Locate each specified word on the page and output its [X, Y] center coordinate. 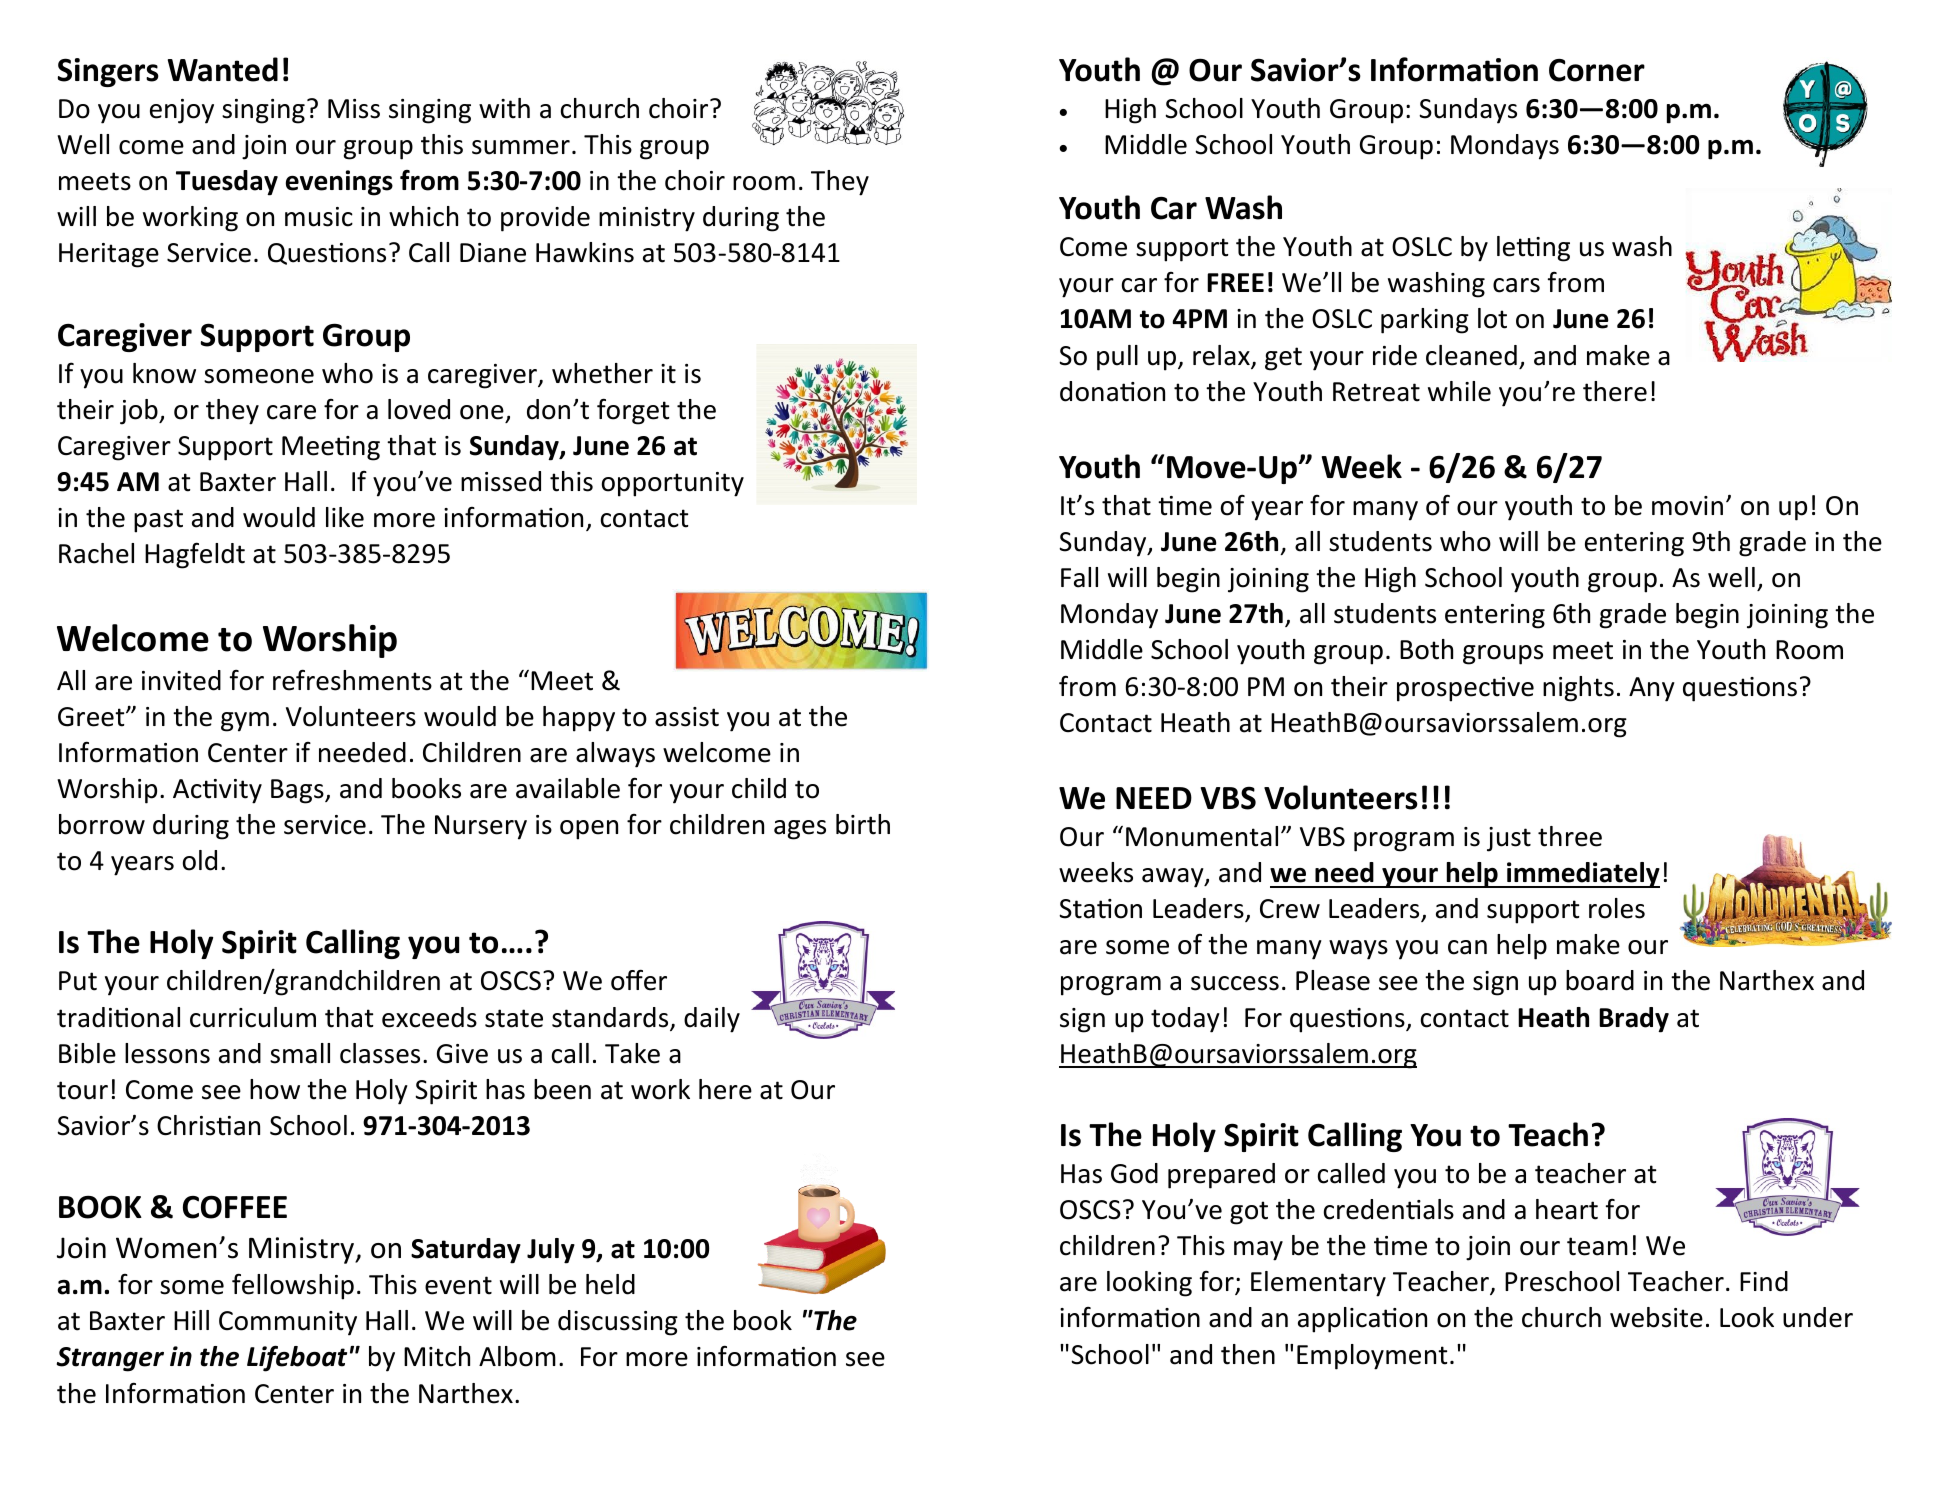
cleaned [1471, 355]
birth [863, 824]
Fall [1079, 577]
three [1570, 836]
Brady [1634, 1020]
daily [712, 1020]
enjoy [182, 111]
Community [288, 1323]
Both [1426, 649]
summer [521, 147]
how [275, 1089]
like [345, 517]
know [164, 373]
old [200, 860]
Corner [1597, 70]
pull [1117, 358]
